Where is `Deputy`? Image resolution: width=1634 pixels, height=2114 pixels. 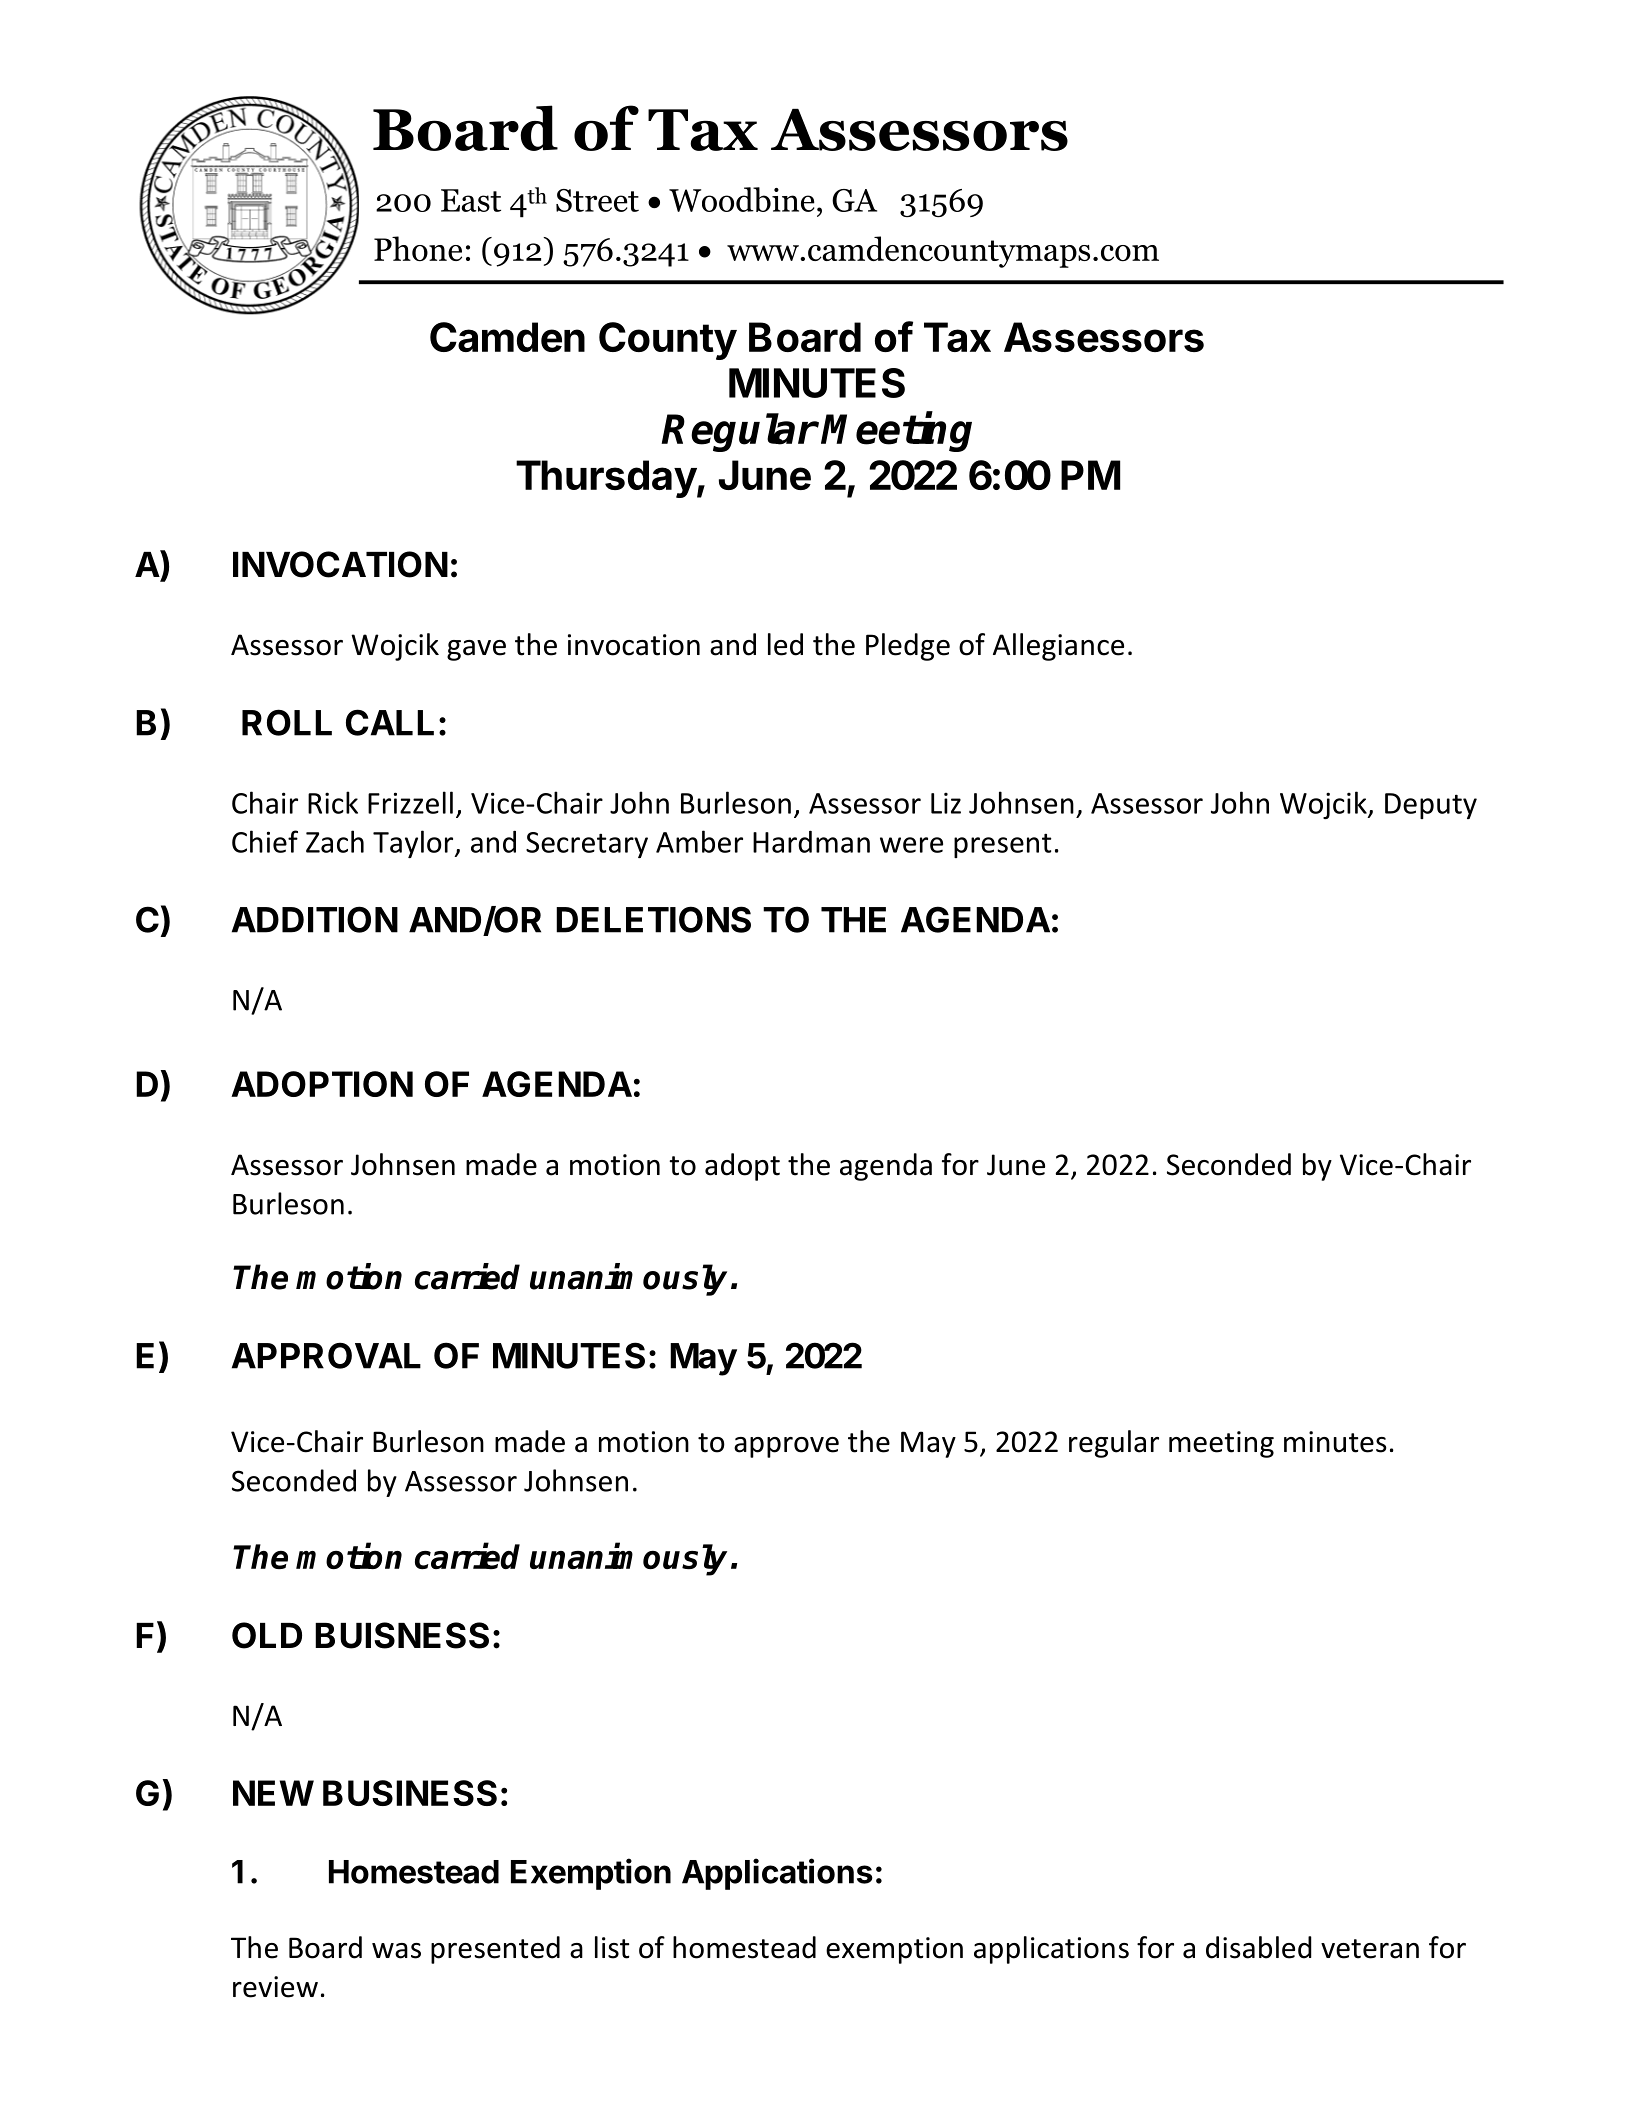
Deputy is located at coordinates (1431, 806).
